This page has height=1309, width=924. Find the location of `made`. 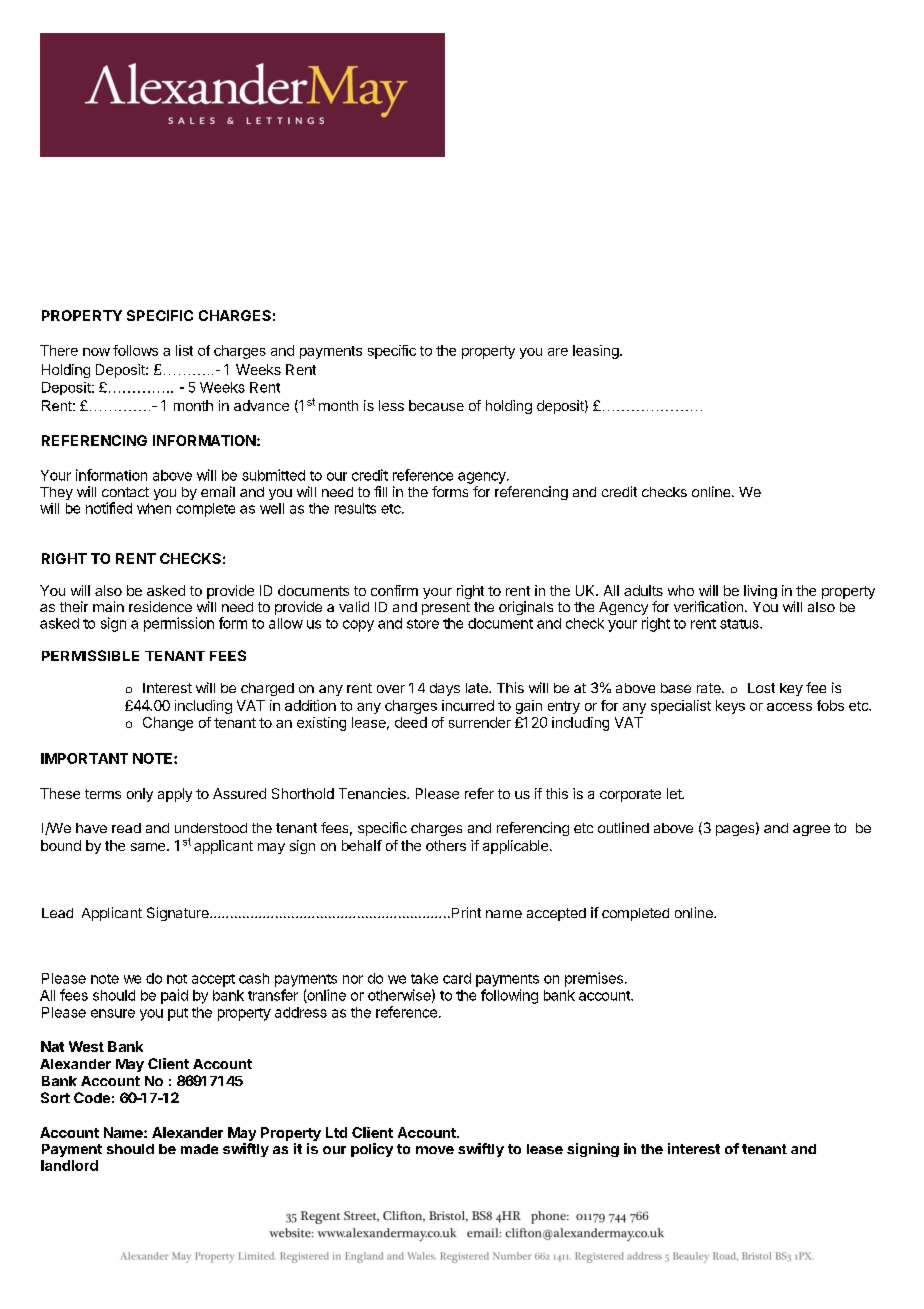

made is located at coordinates (199, 1149).
